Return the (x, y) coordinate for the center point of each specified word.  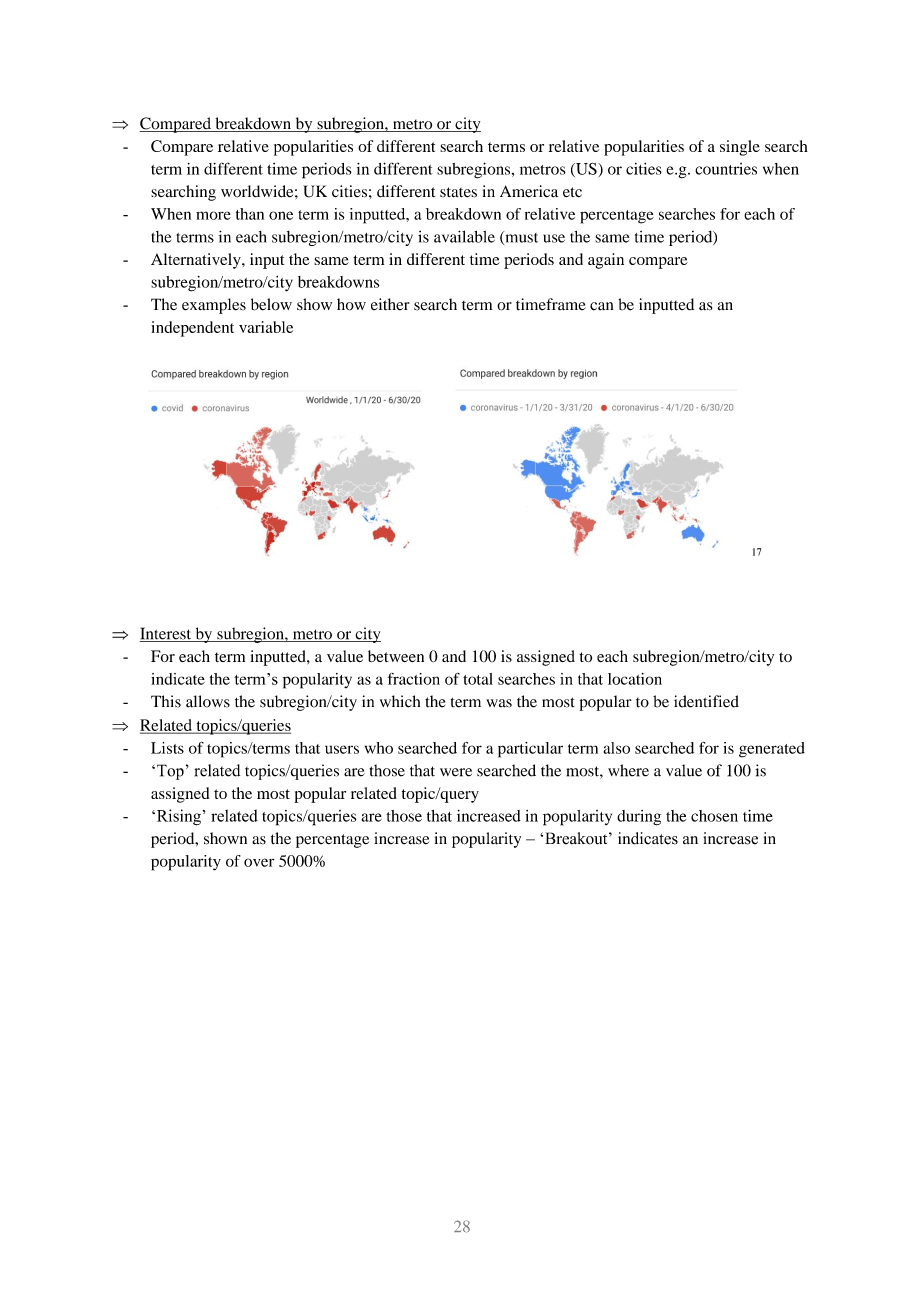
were (456, 772)
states (458, 192)
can (601, 306)
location (635, 679)
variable (266, 327)
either (390, 304)
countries (726, 169)
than (250, 214)
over (259, 862)
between (396, 656)
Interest (167, 634)
